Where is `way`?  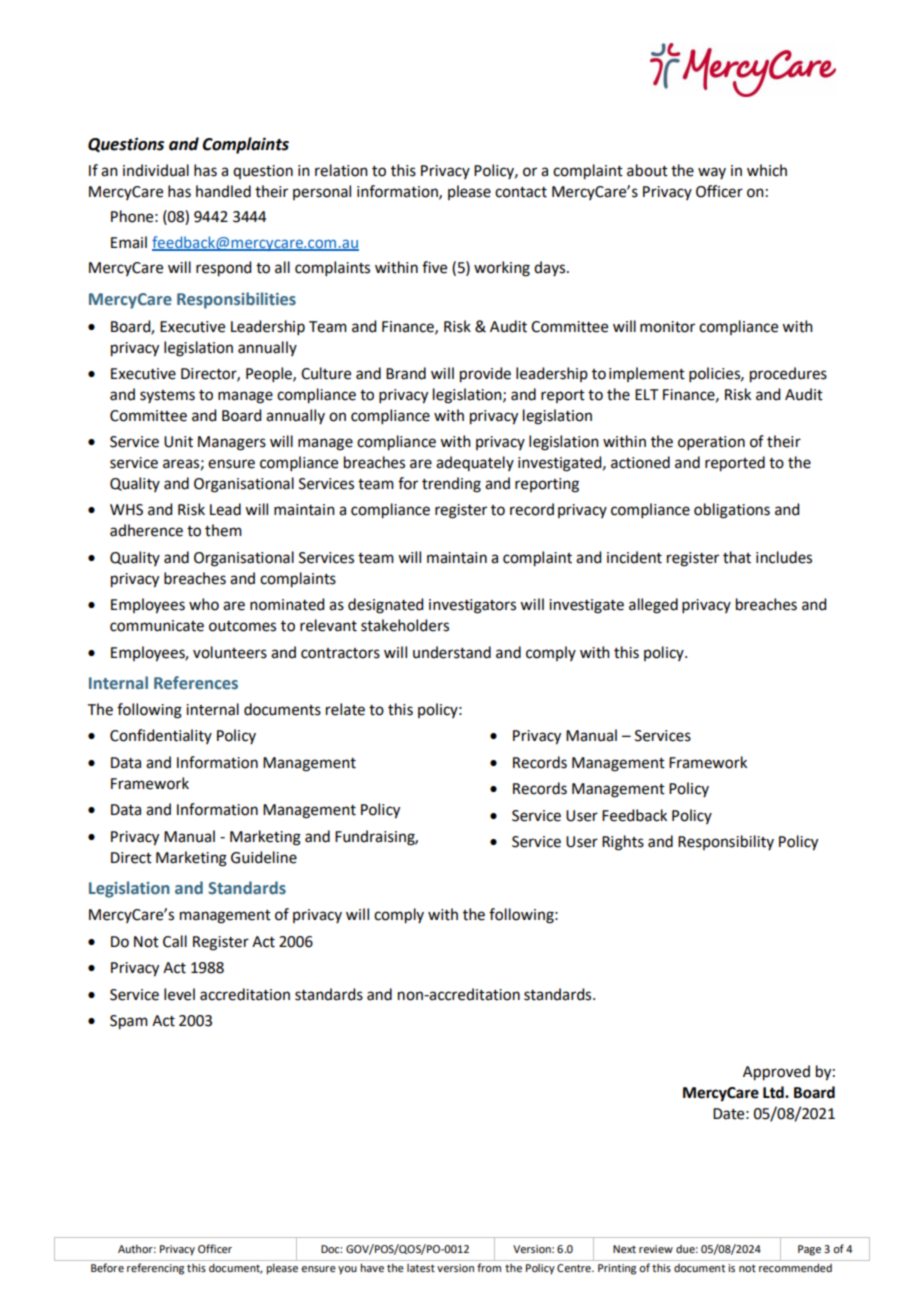
way is located at coordinates (712, 173).
